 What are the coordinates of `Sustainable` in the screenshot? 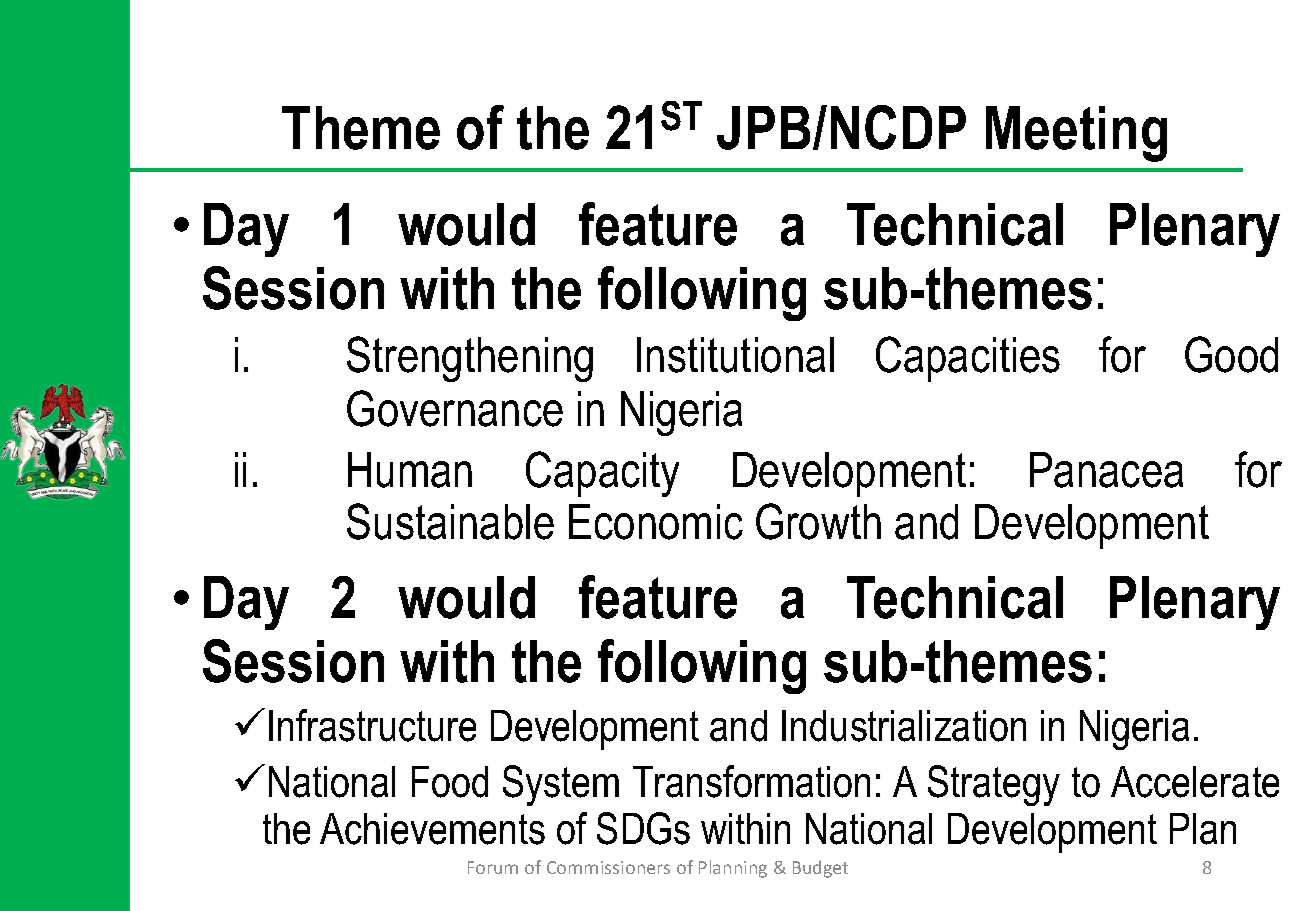 It's located at (450, 521).
